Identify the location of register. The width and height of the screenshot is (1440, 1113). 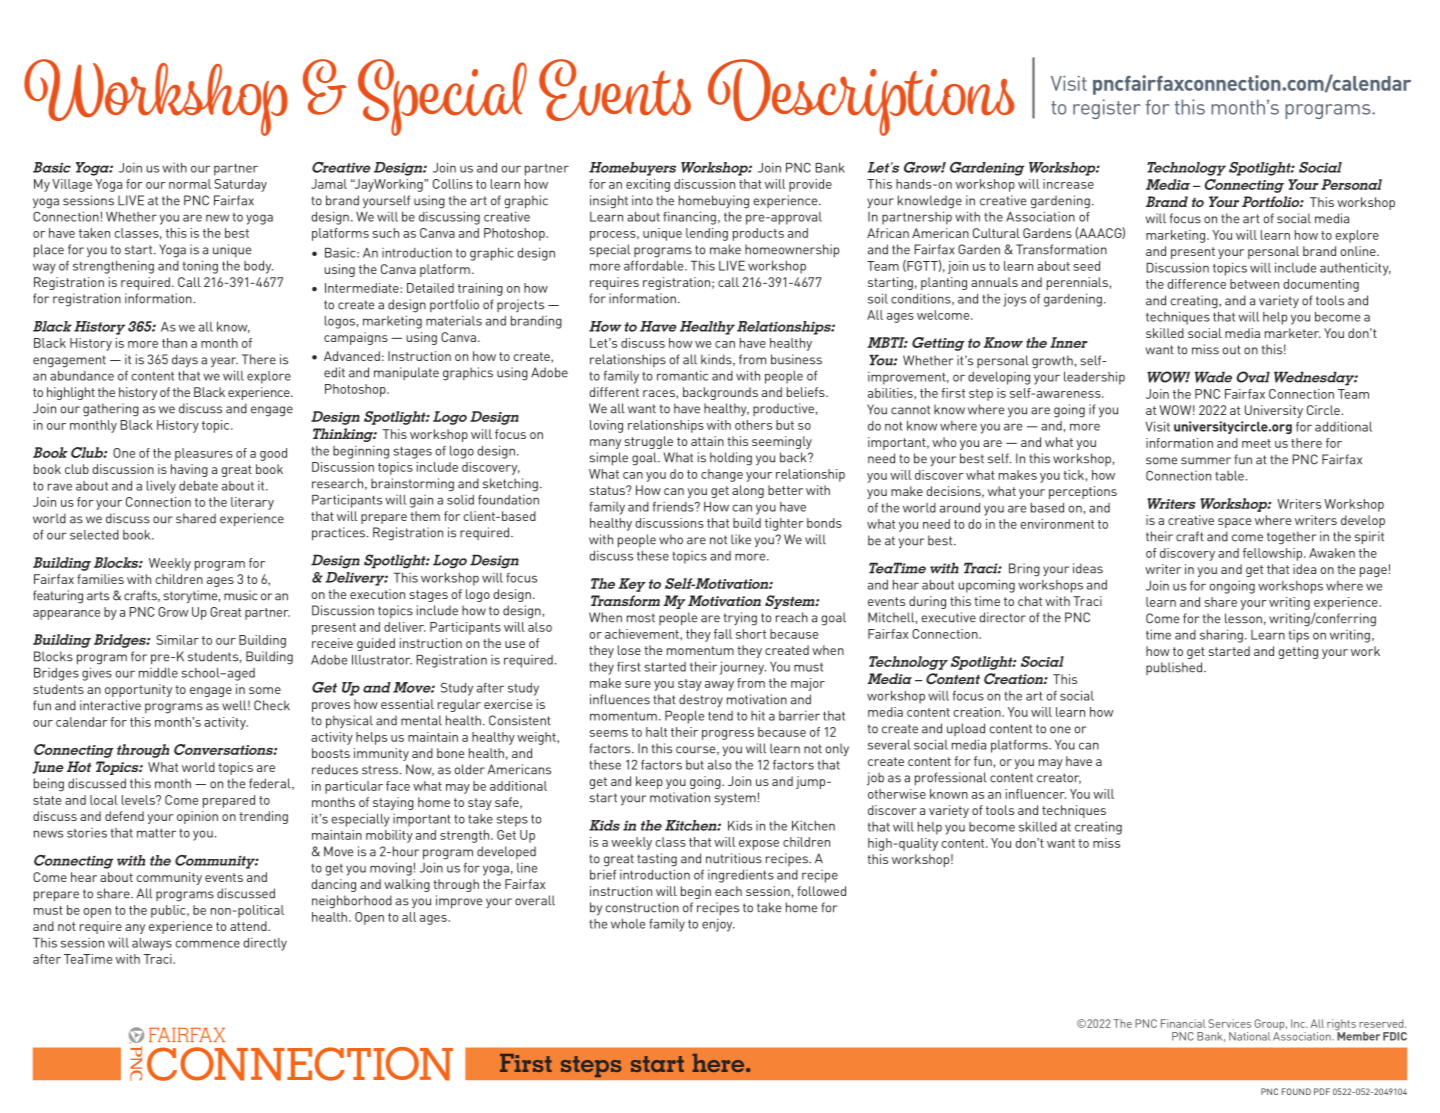
(1107, 109).
